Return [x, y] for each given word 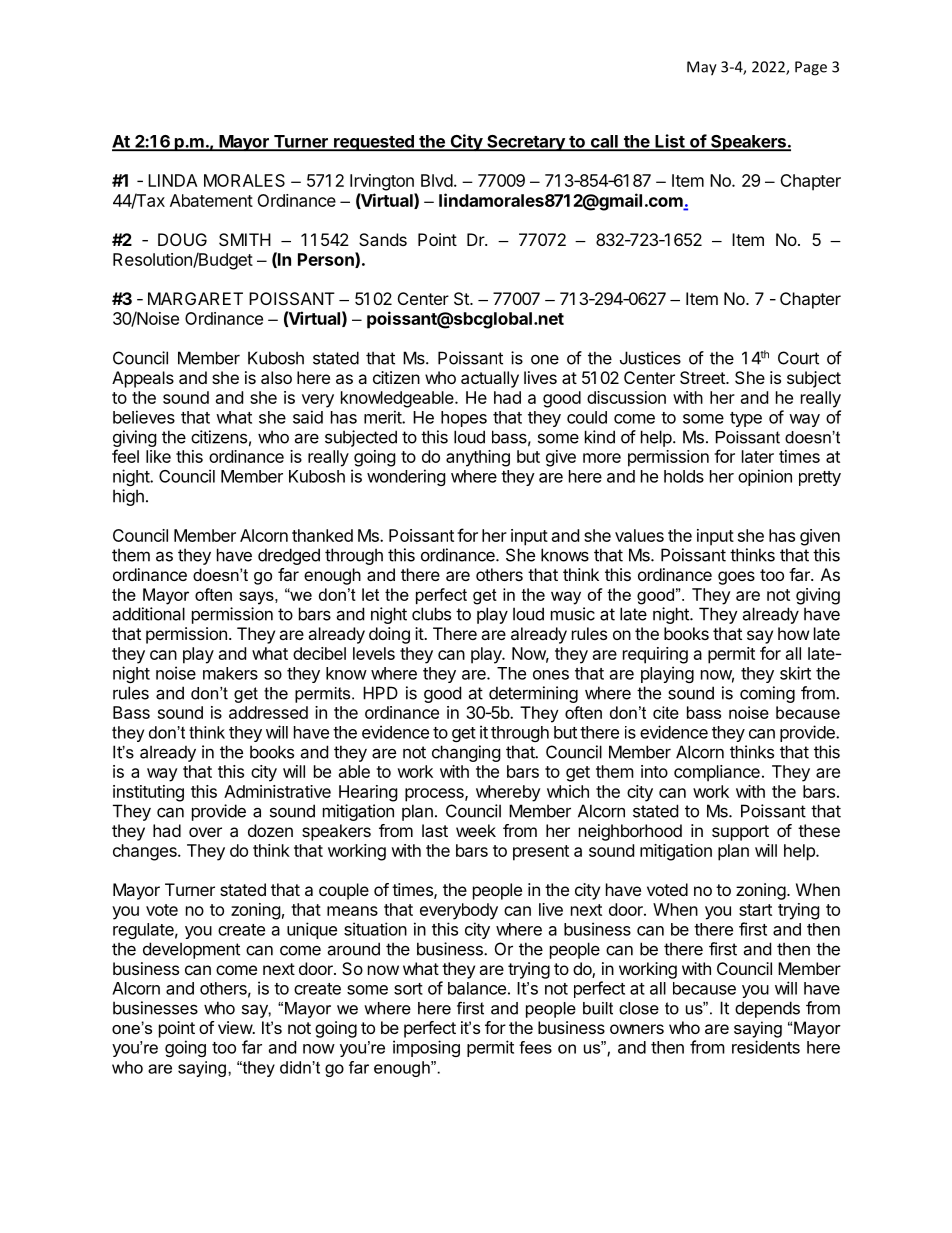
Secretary [526, 143]
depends [767, 1009]
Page [811, 68]
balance [477, 988]
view [236, 1027]
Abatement [211, 200]
